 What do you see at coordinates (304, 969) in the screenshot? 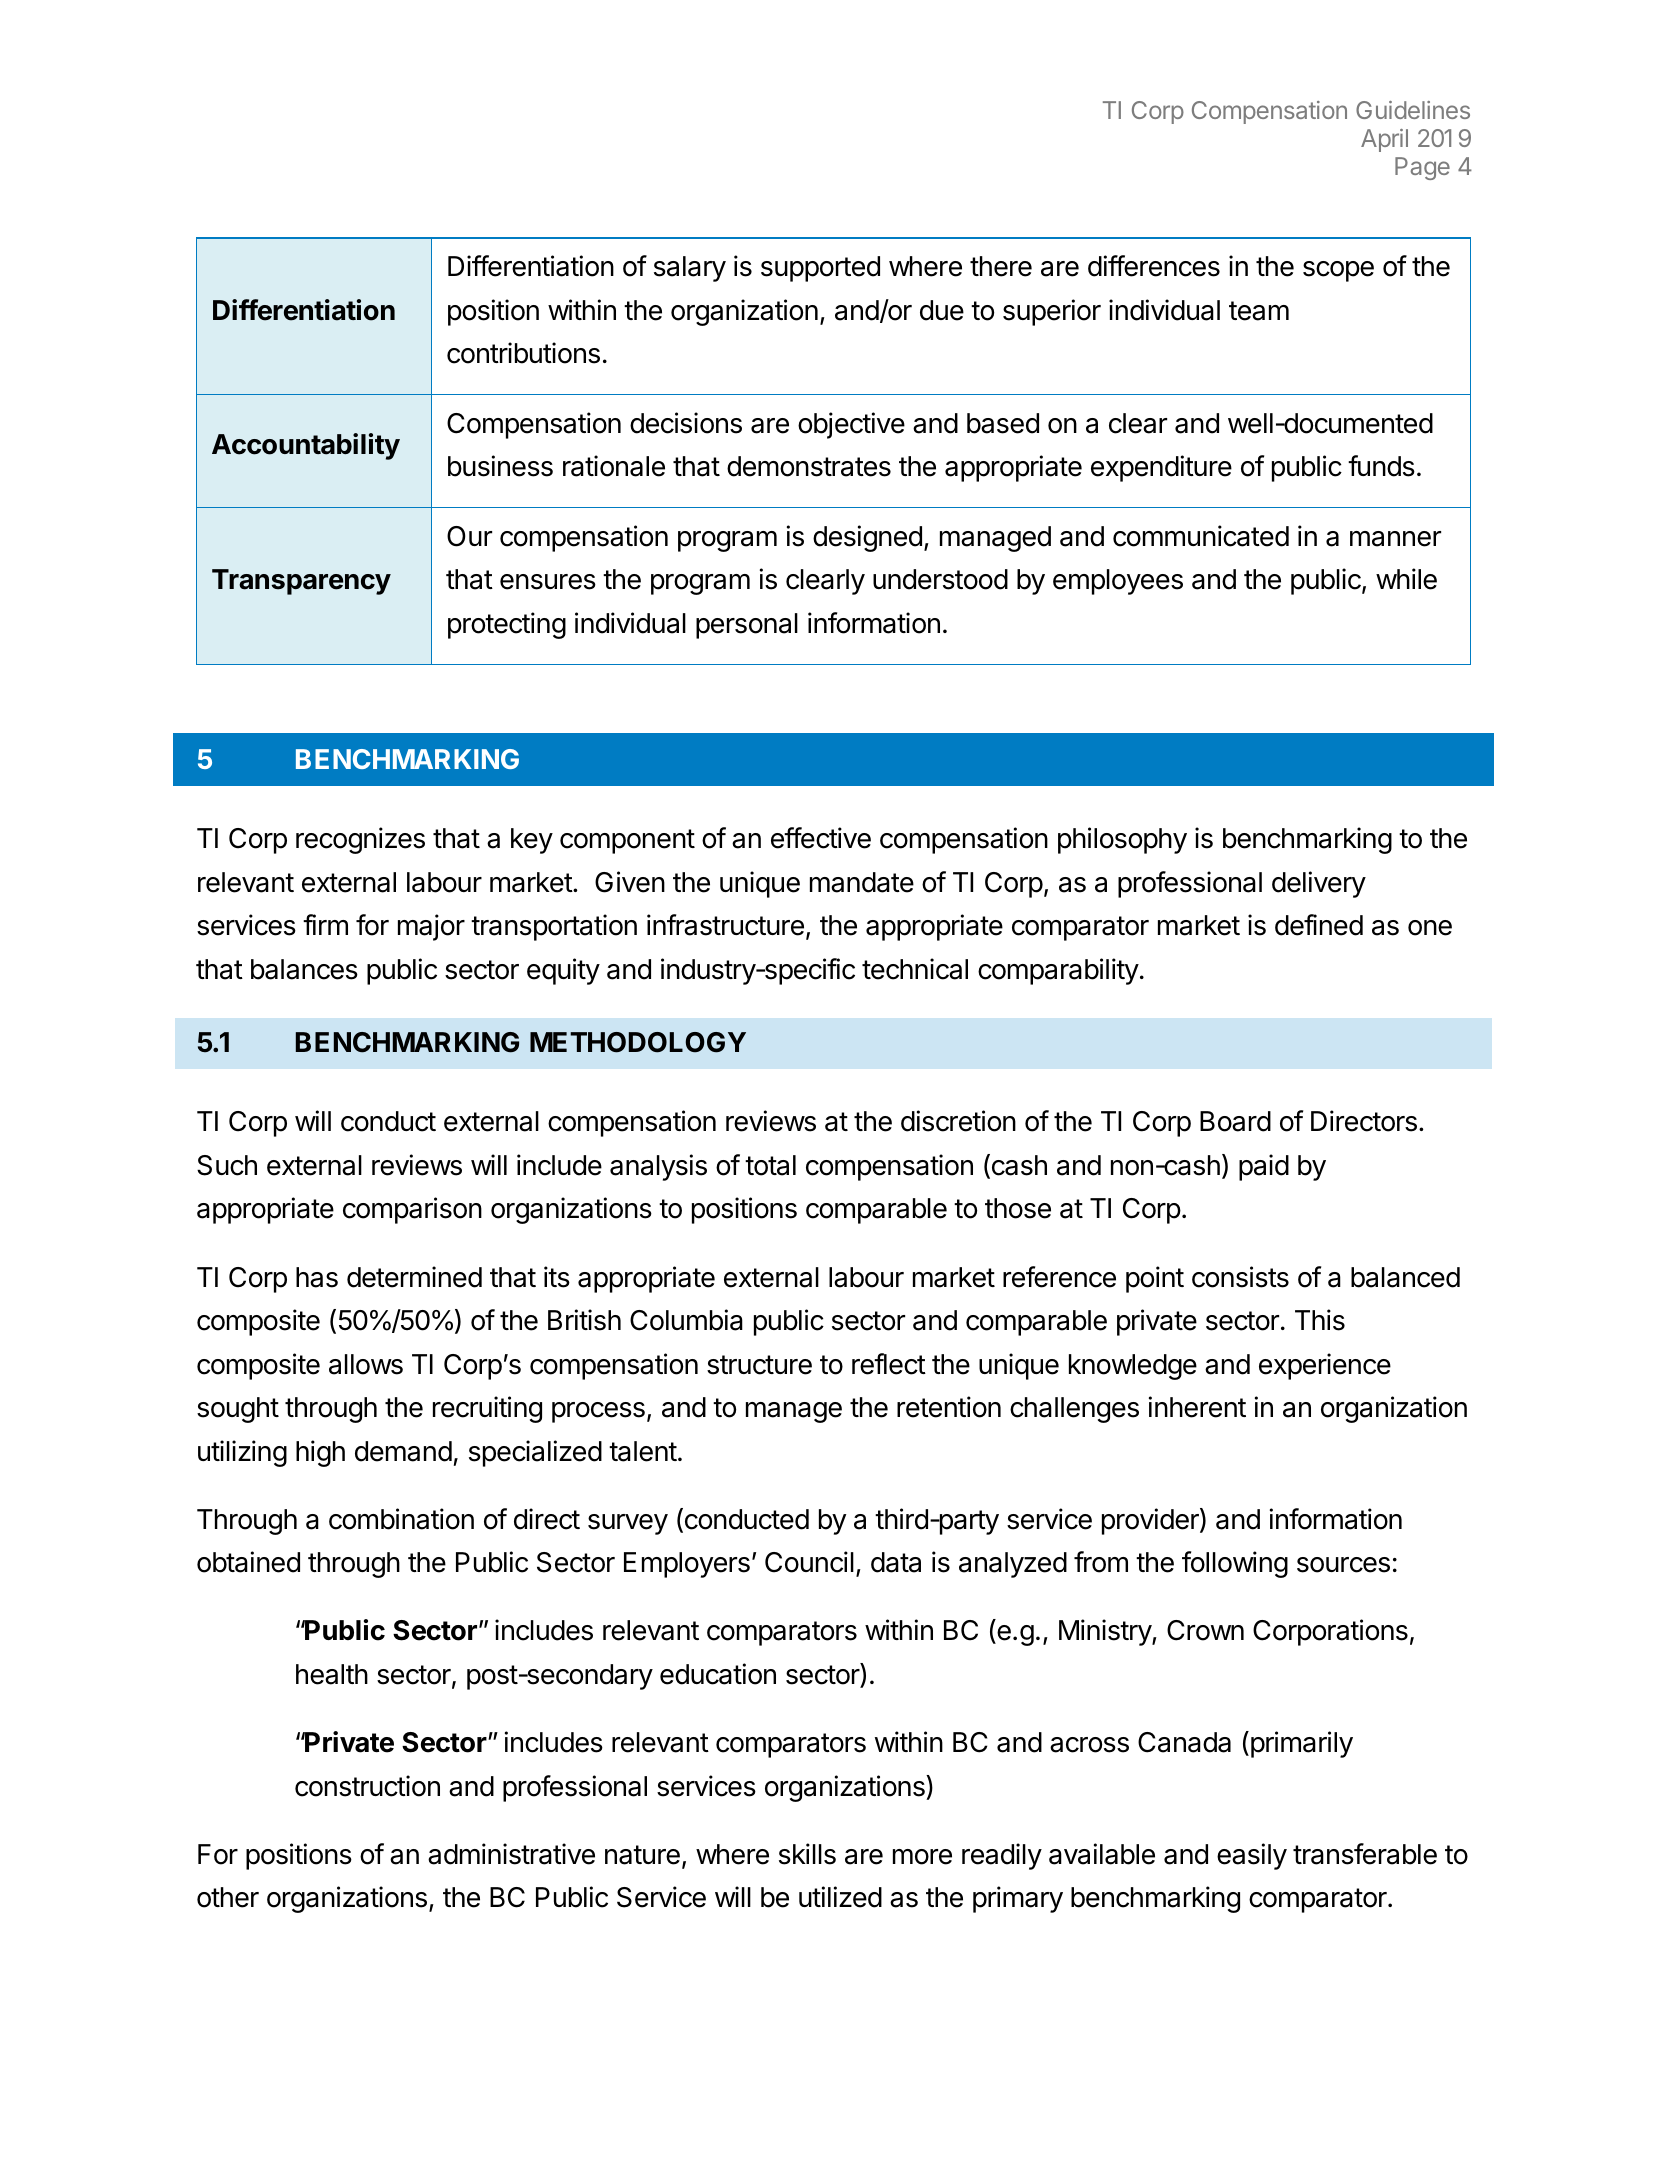
I see `balances` at bounding box center [304, 969].
